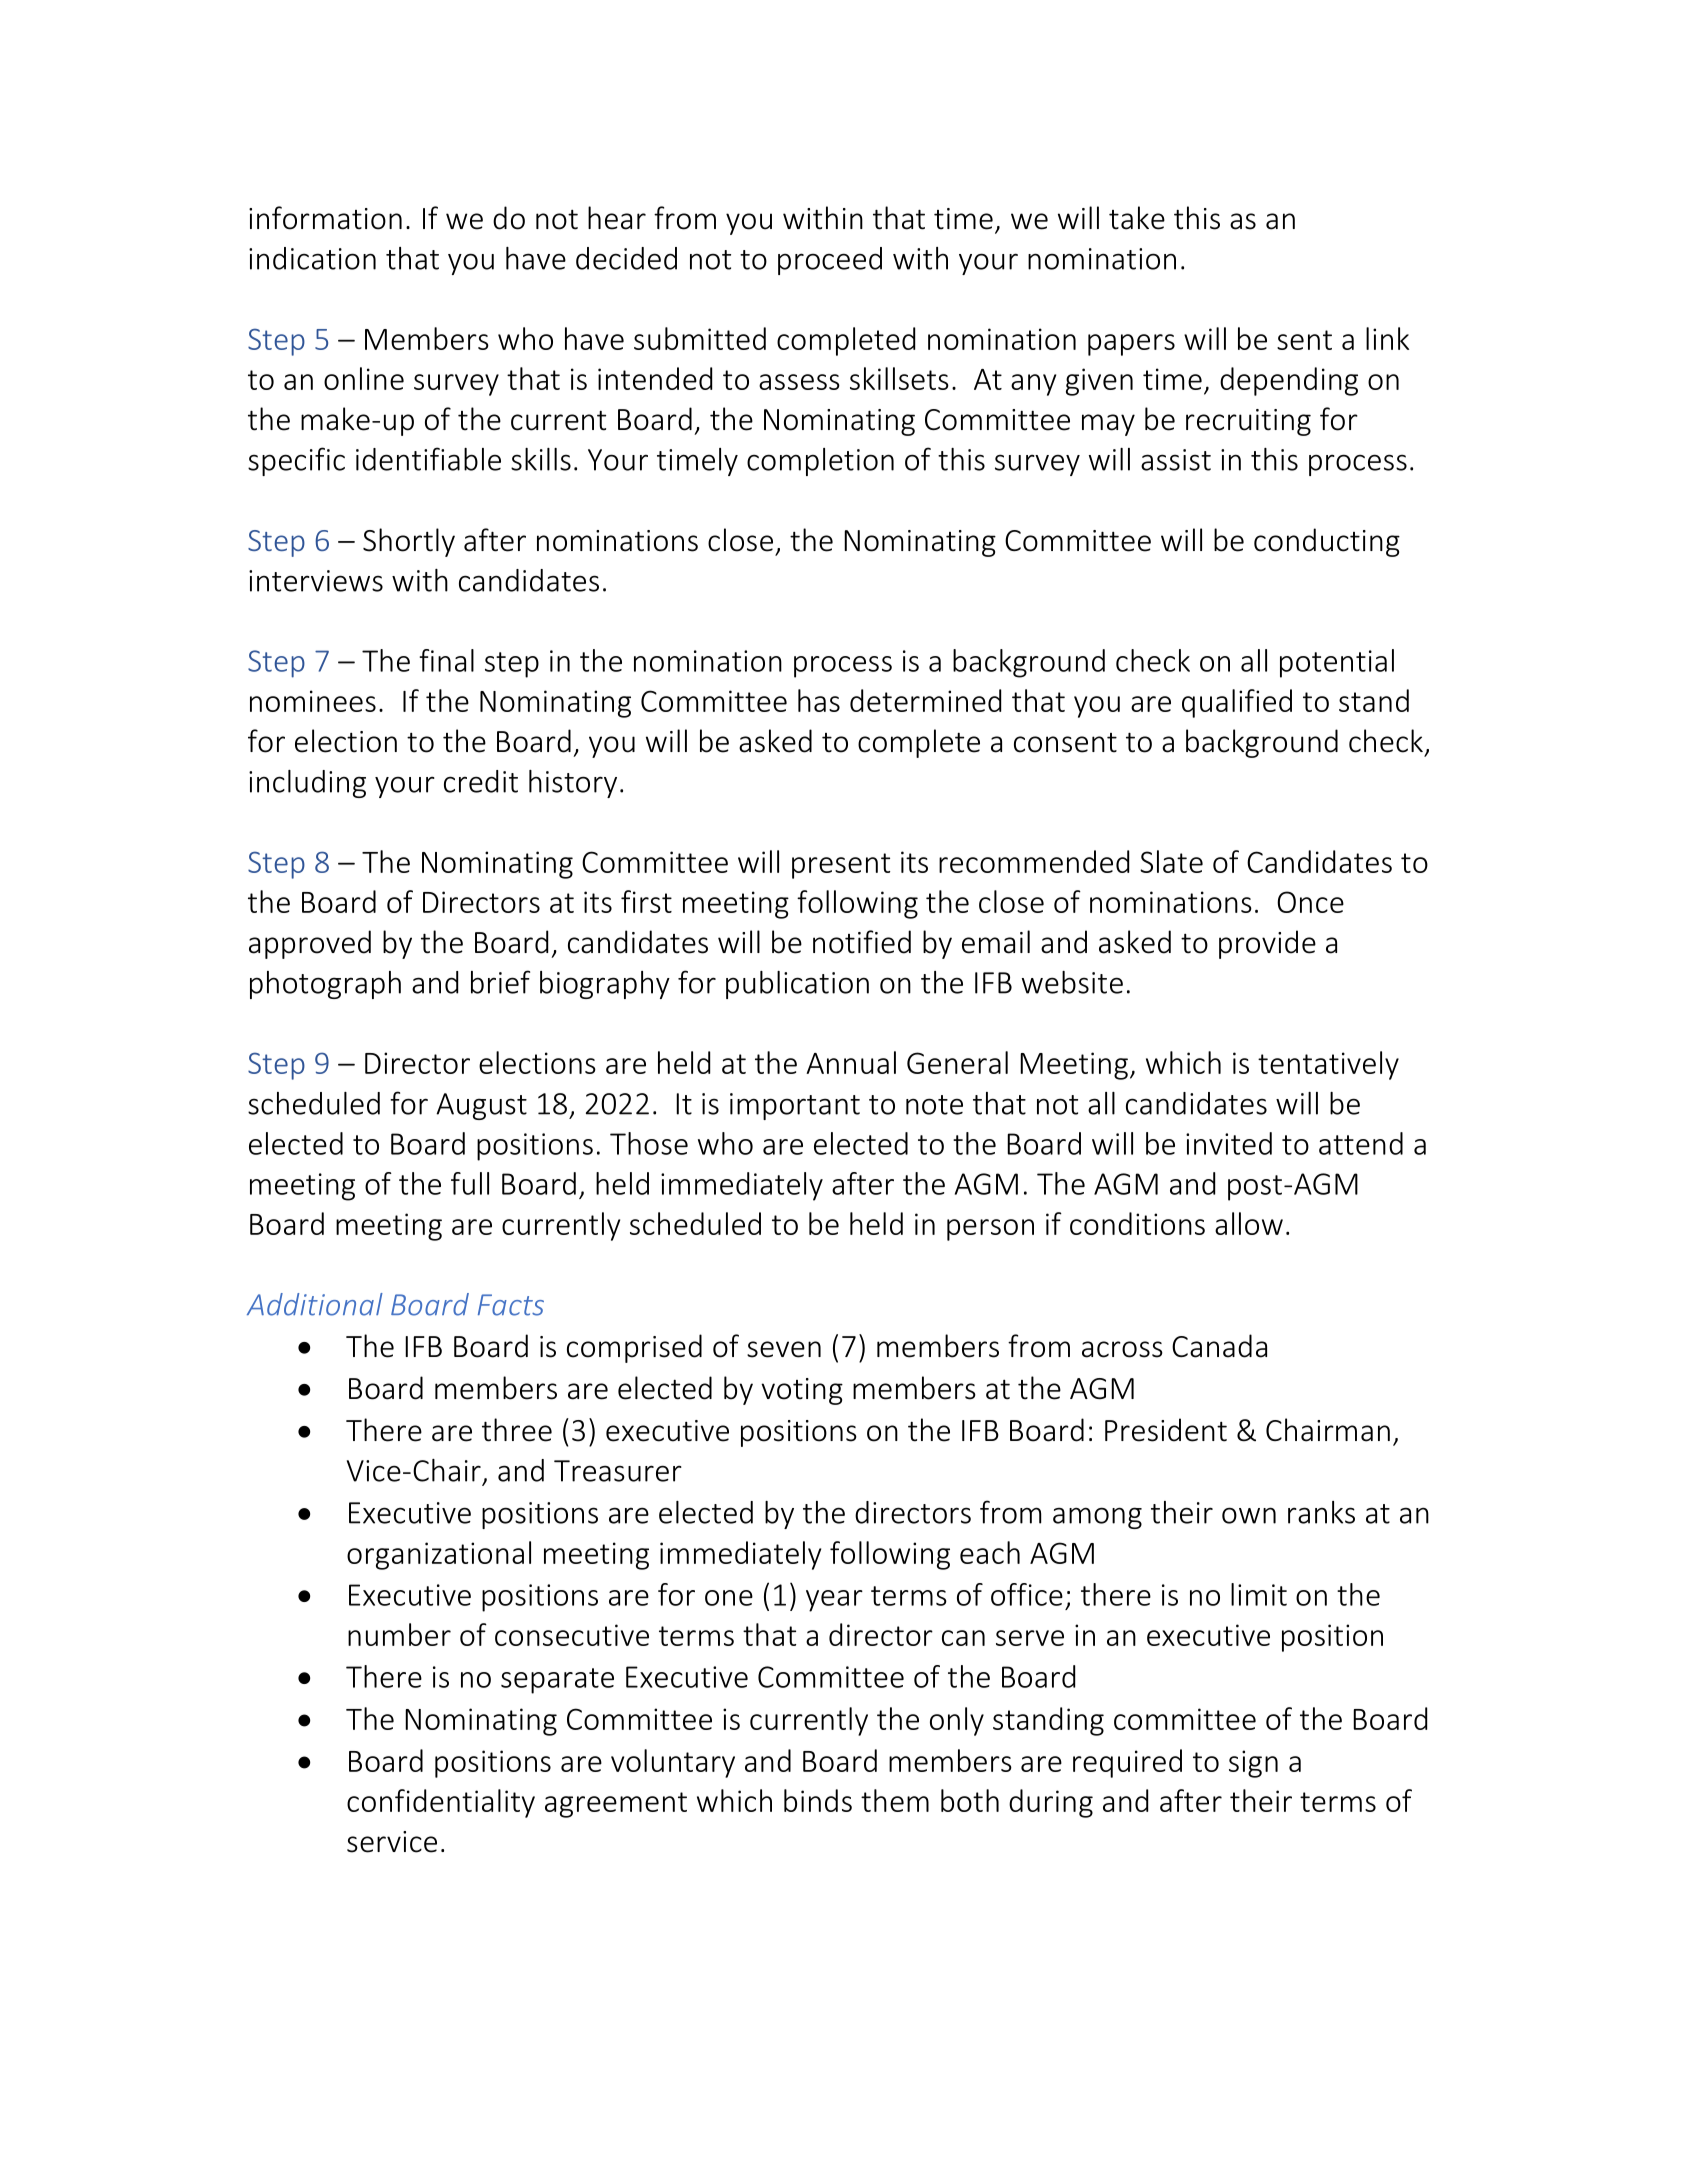 The image size is (1681, 2175). What do you see at coordinates (1219, 1346) in the page?
I see `Canada` at bounding box center [1219, 1346].
